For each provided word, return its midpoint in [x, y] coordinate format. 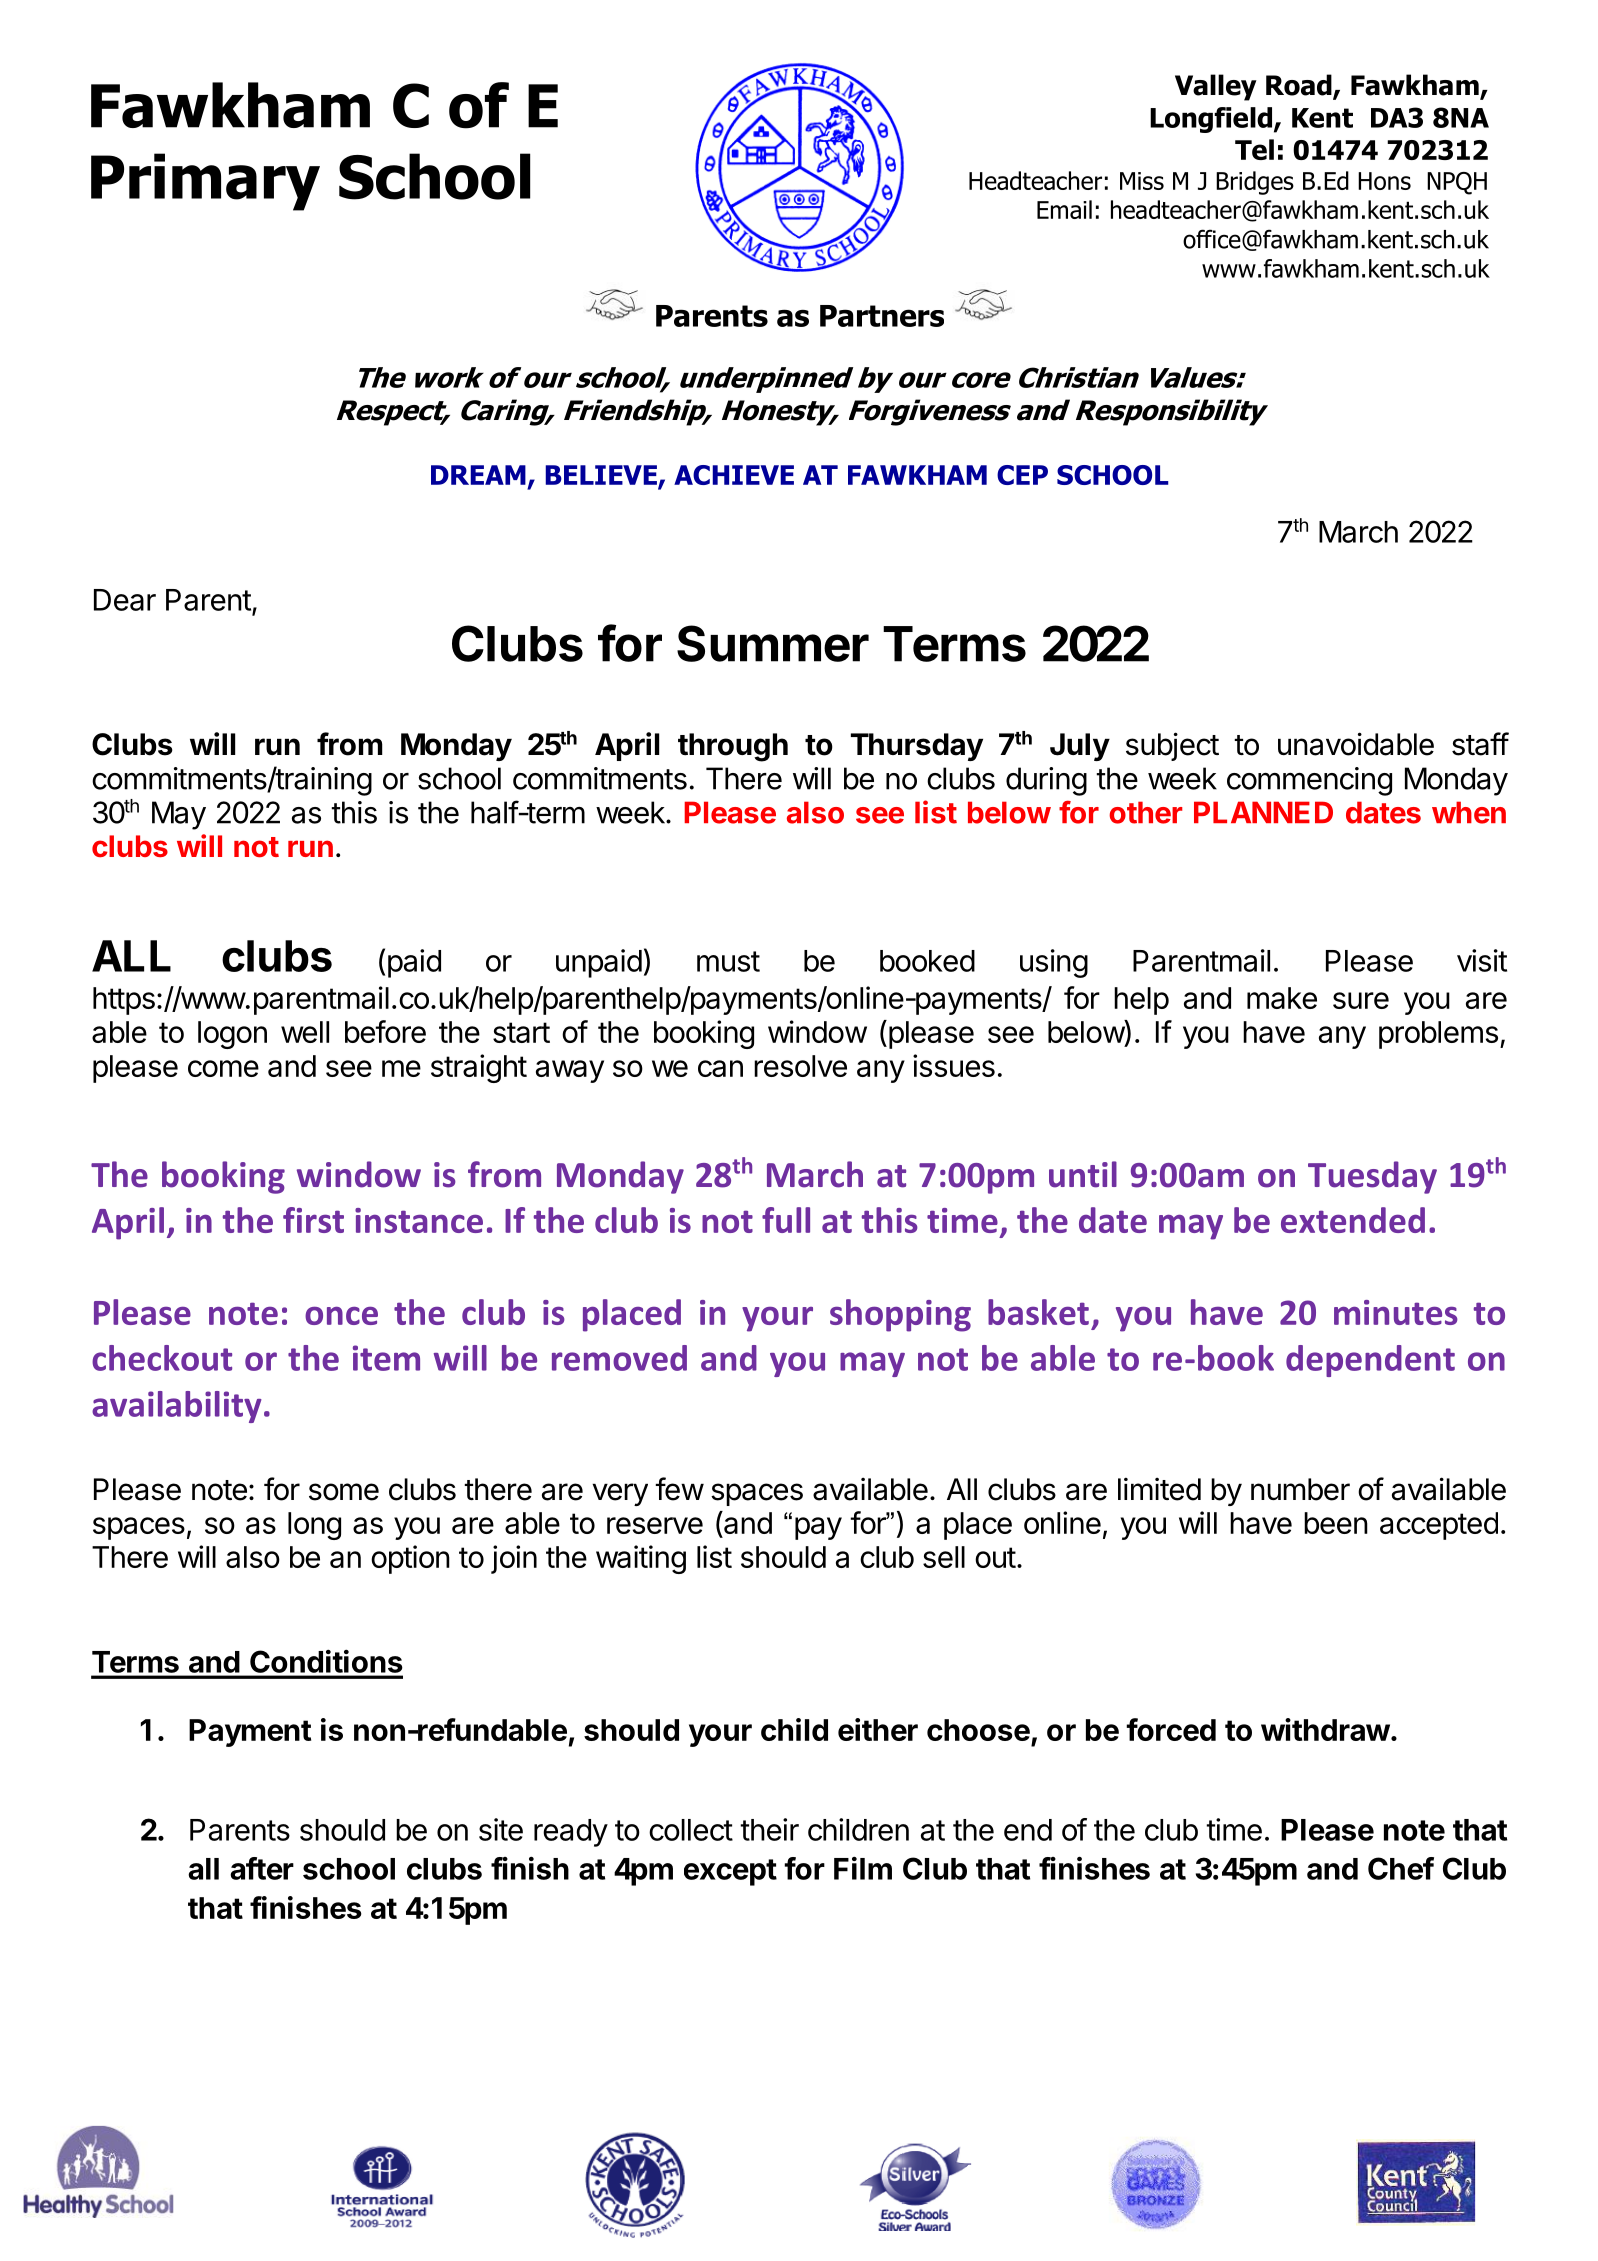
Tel [1254, 149]
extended [1353, 1220]
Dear [125, 600]
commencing [1309, 781]
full [786, 1220]
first [313, 1220]
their [769, 1829]
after [262, 1868]
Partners [882, 316]
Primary [205, 182]
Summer [773, 643]
